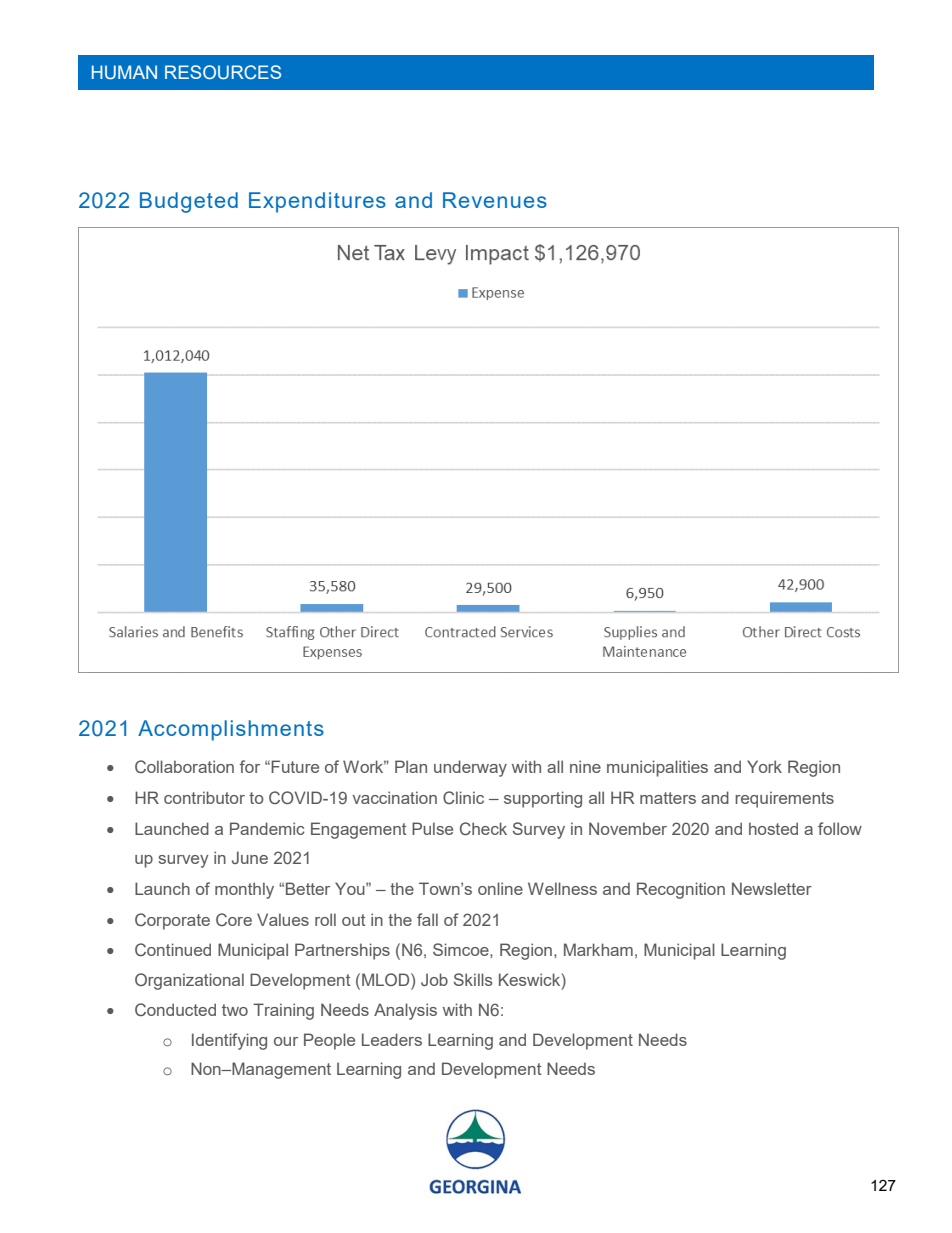 The image size is (952, 1233). Describe the element at coordinates (784, 799) in the document. I see `requirements` at that location.
